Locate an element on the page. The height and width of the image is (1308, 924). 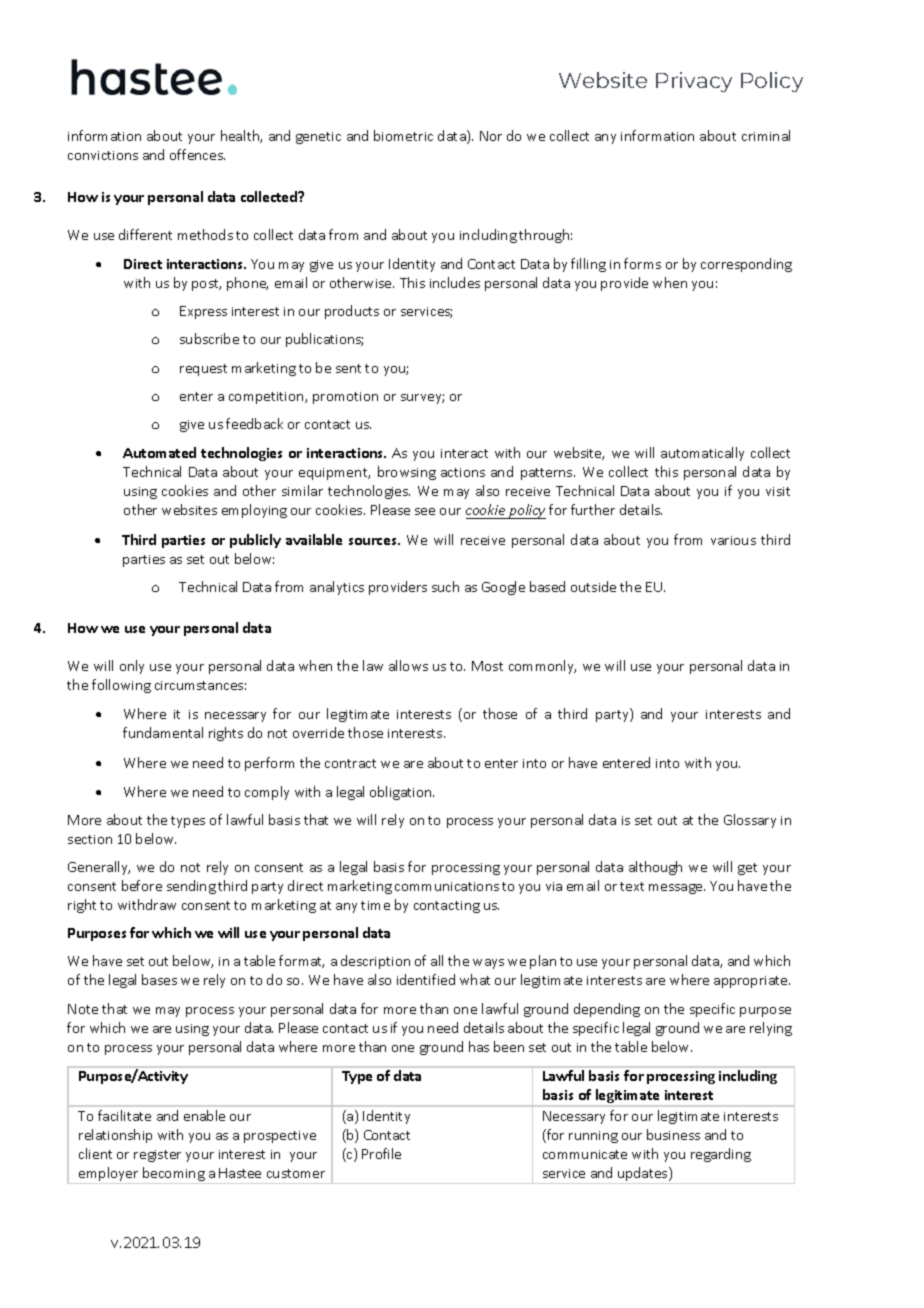
obligation is located at coordinates (402, 793).
